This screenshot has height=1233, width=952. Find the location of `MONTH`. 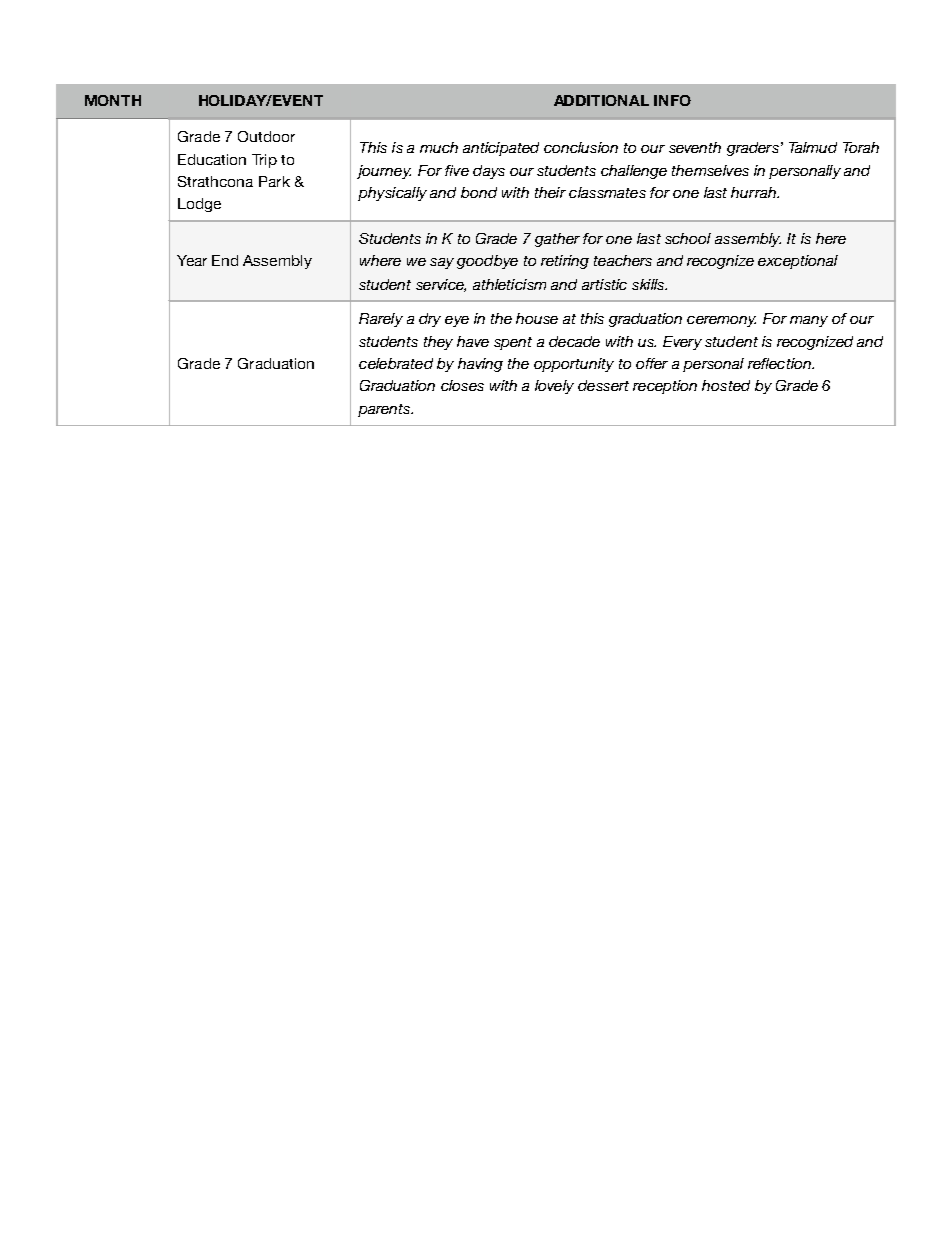

MONTH is located at coordinates (113, 100).
